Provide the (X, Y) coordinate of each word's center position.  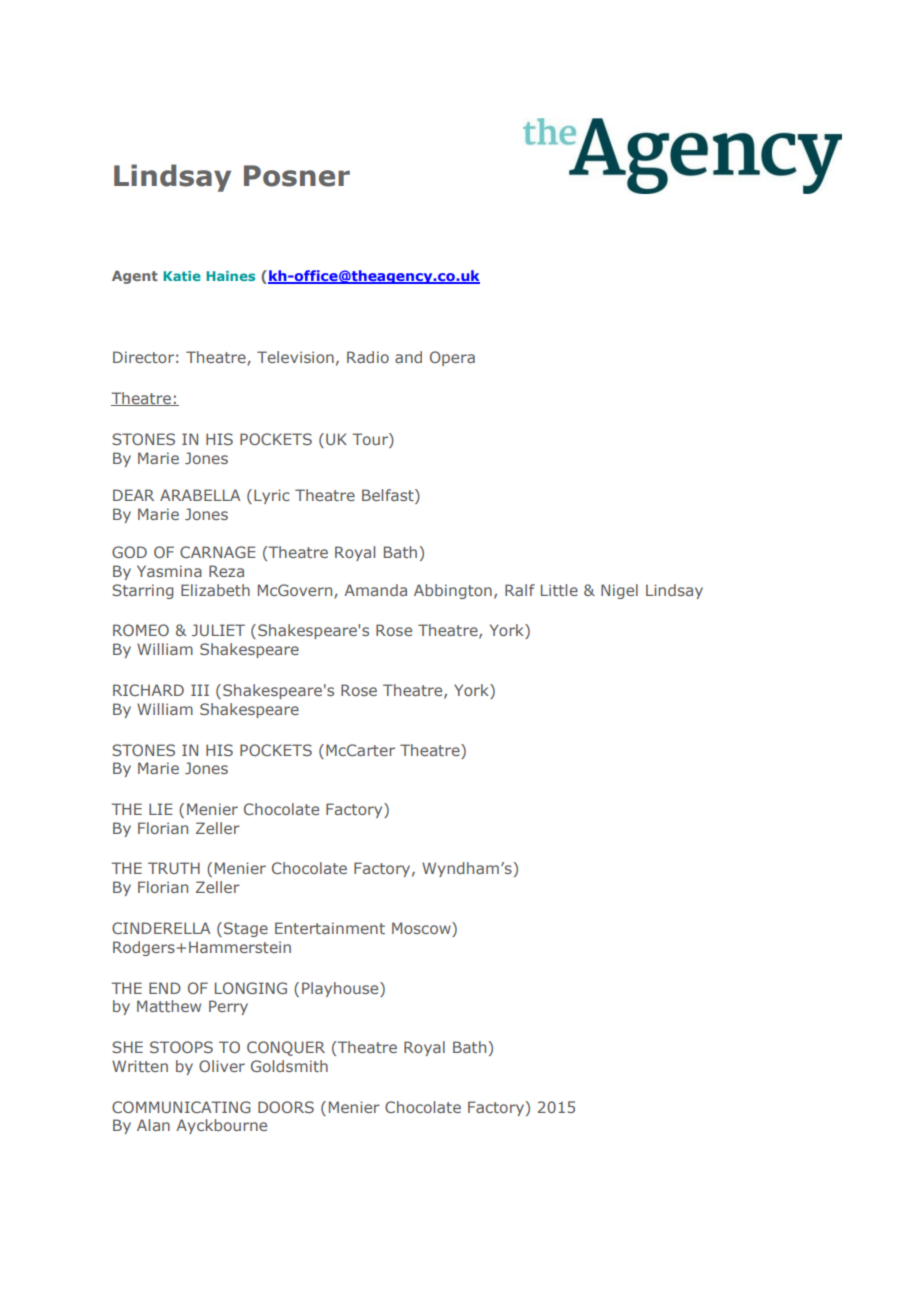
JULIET (218, 630)
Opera (452, 358)
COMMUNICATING (181, 1107)
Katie (182, 276)
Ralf (520, 590)
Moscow (422, 929)
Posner (297, 176)
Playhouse (341, 989)
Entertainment (330, 928)
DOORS (286, 1107)
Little (559, 590)
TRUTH (174, 868)
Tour (371, 439)
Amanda (375, 590)
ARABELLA (200, 495)
